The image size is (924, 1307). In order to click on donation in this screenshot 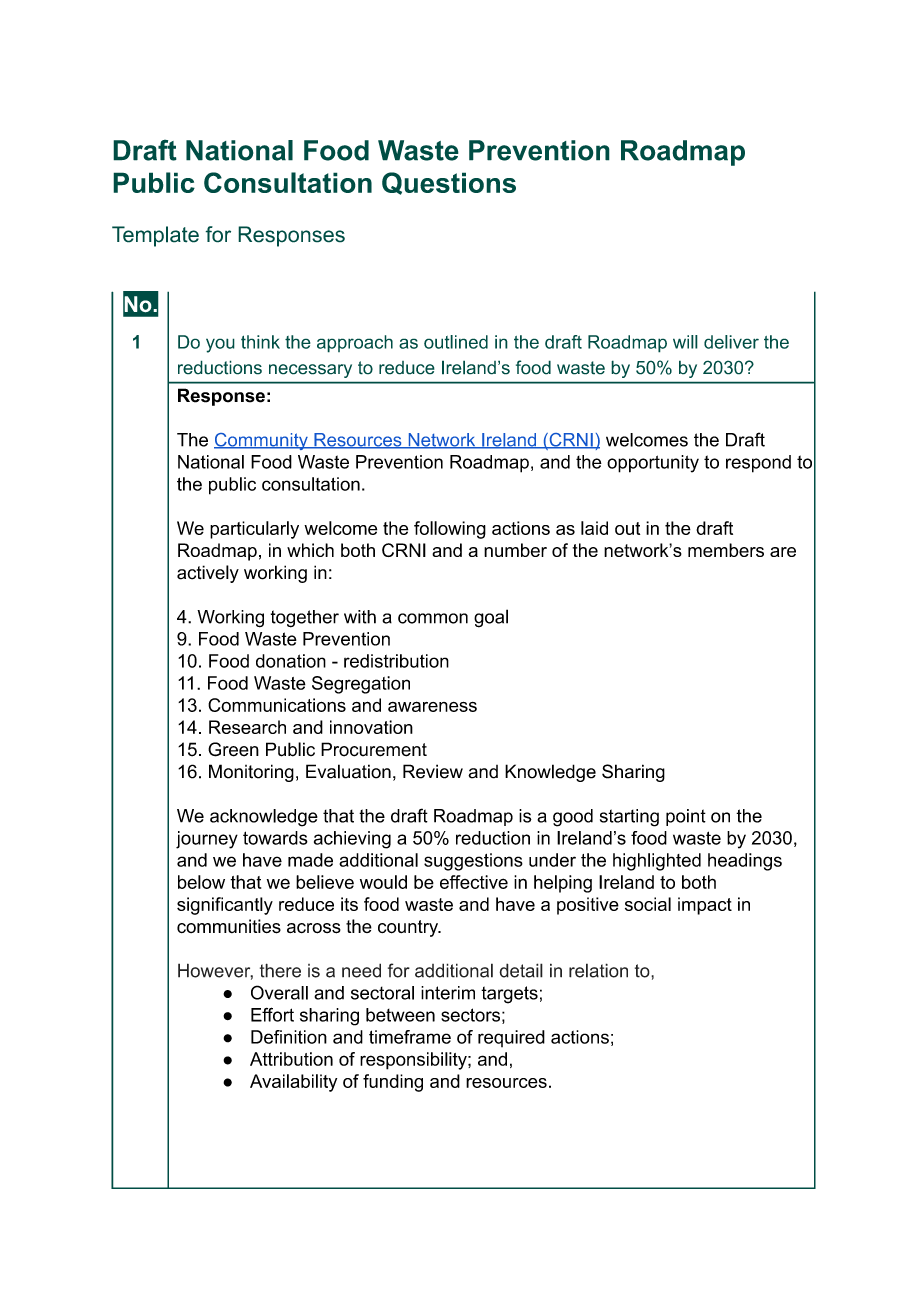, I will do `click(291, 661)`.
